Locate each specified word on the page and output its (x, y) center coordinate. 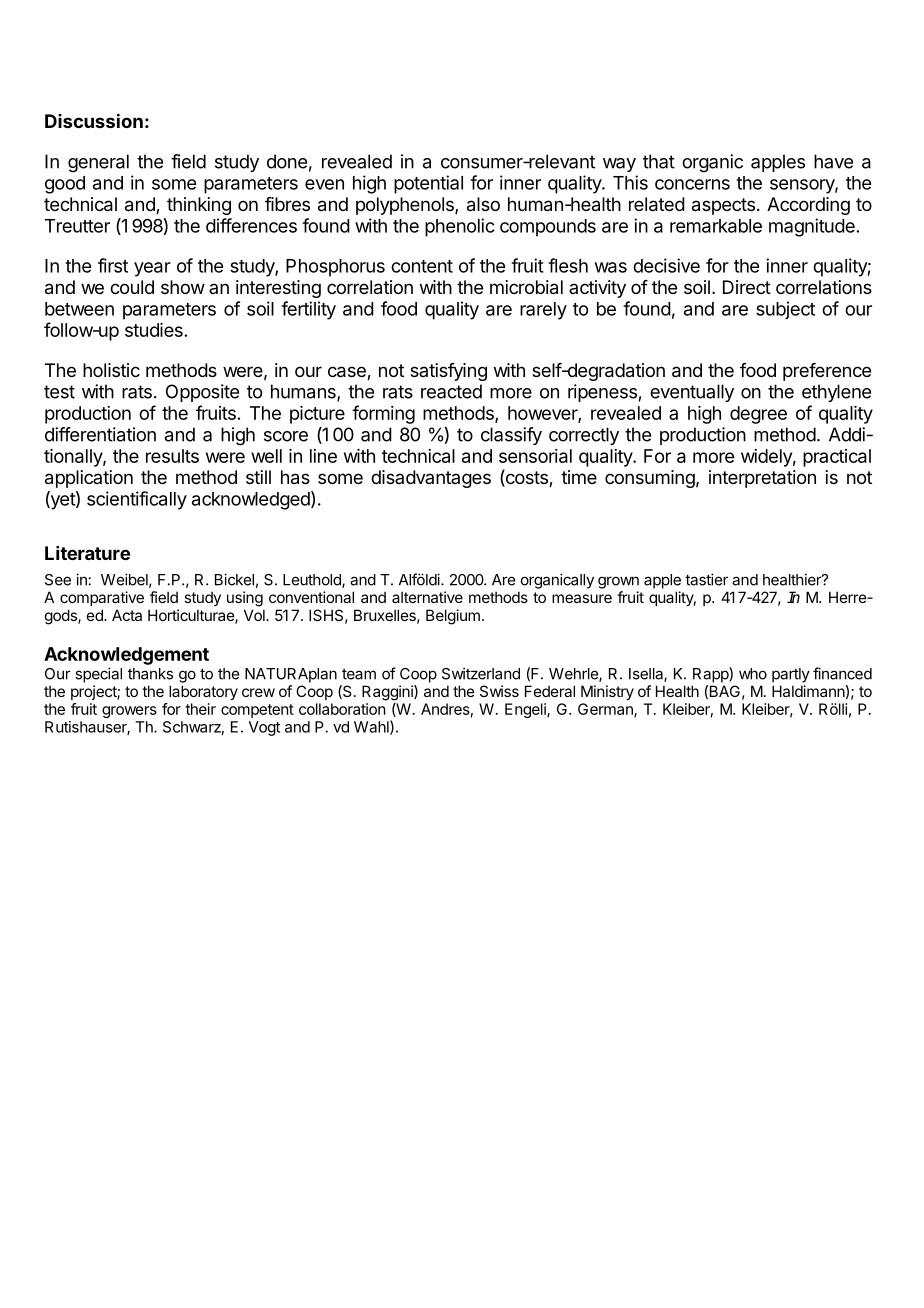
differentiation (100, 434)
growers (129, 712)
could (132, 287)
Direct (747, 287)
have (833, 161)
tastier (706, 579)
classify (511, 436)
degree (758, 415)
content (422, 266)
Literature (87, 553)
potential (428, 184)
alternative (427, 597)
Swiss (499, 691)
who (753, 674)
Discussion (94, 120)
